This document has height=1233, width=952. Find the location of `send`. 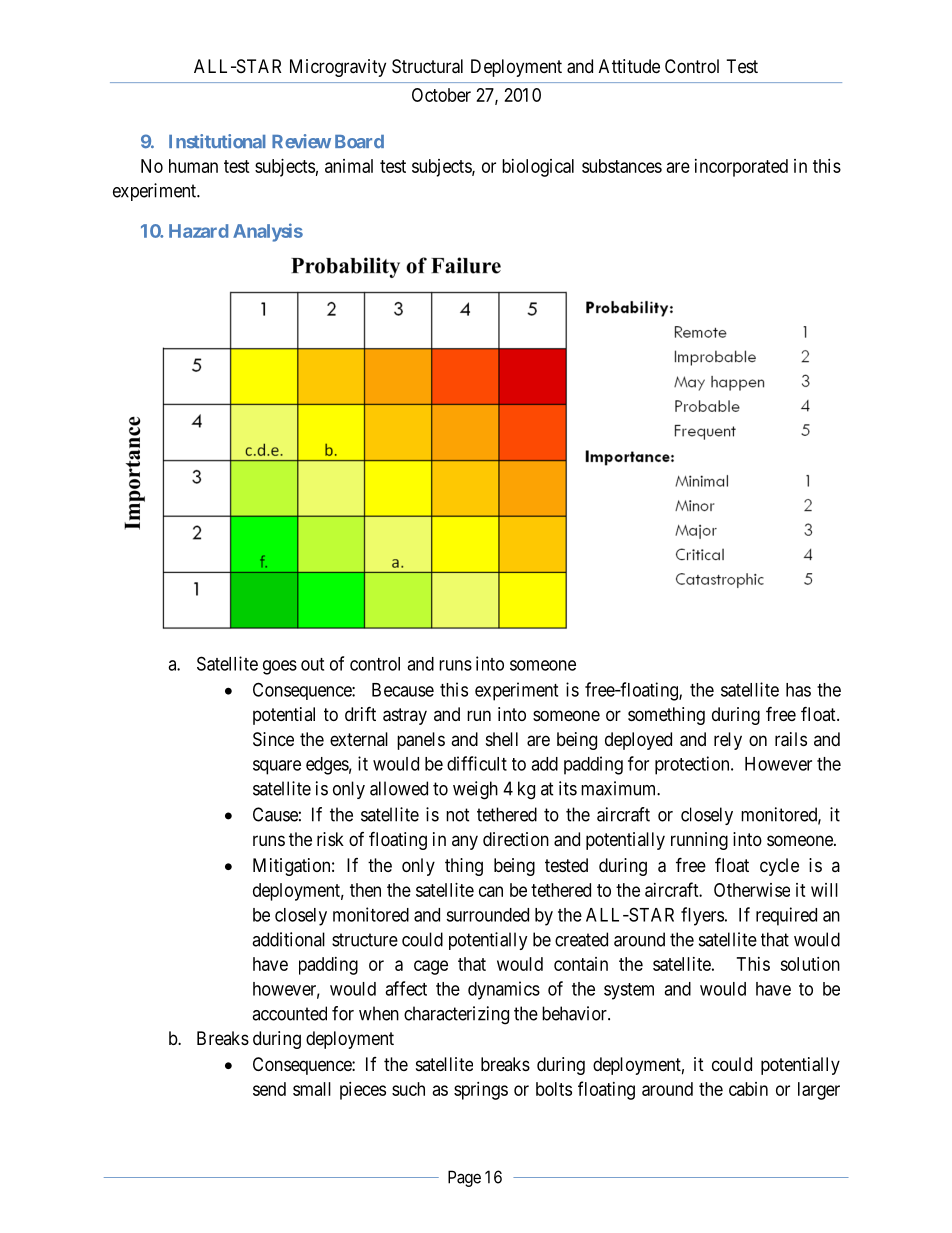

send is located at coordinates (269, 1089).
